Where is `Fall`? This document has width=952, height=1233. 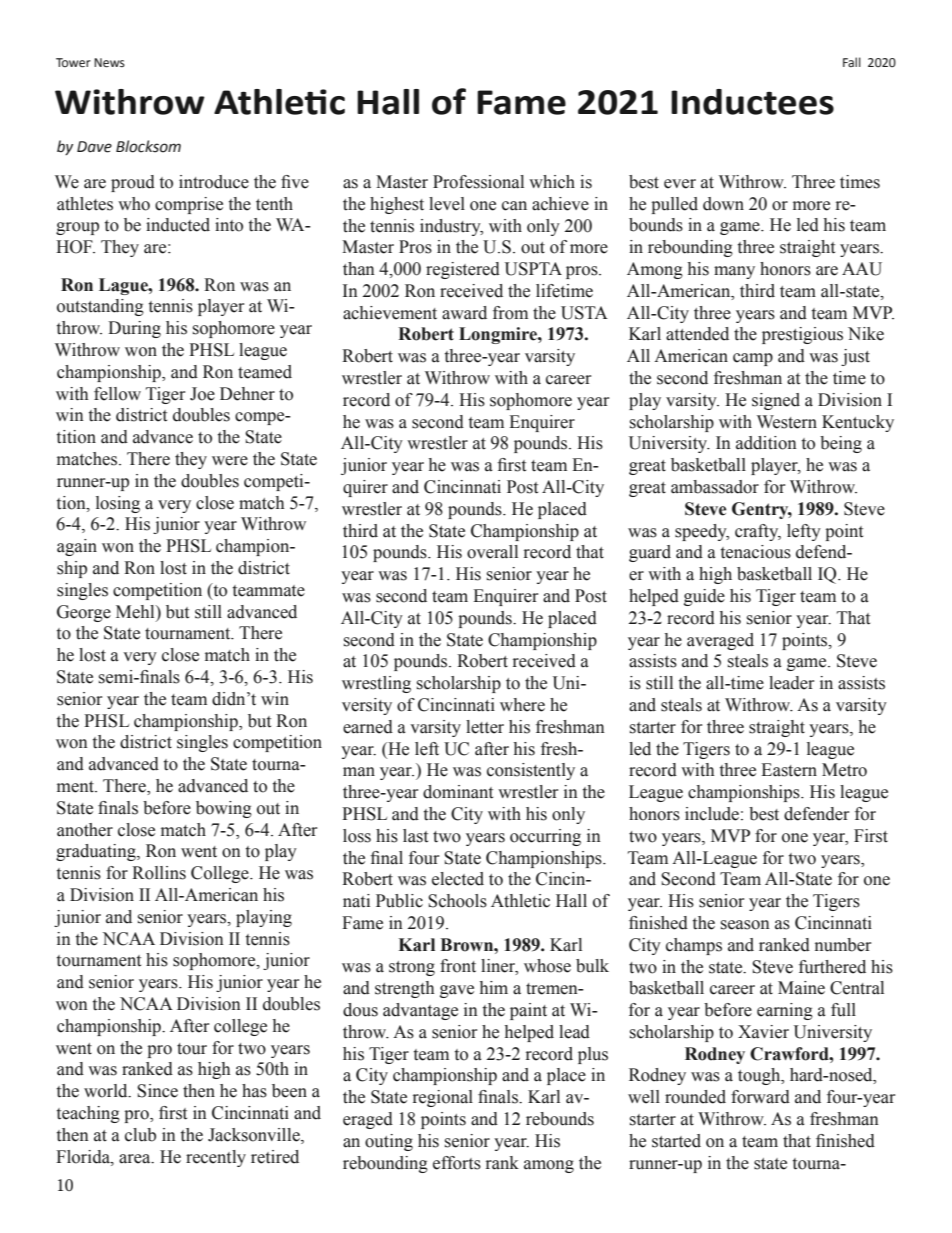
Fall is located at coordinates (852, 62).
